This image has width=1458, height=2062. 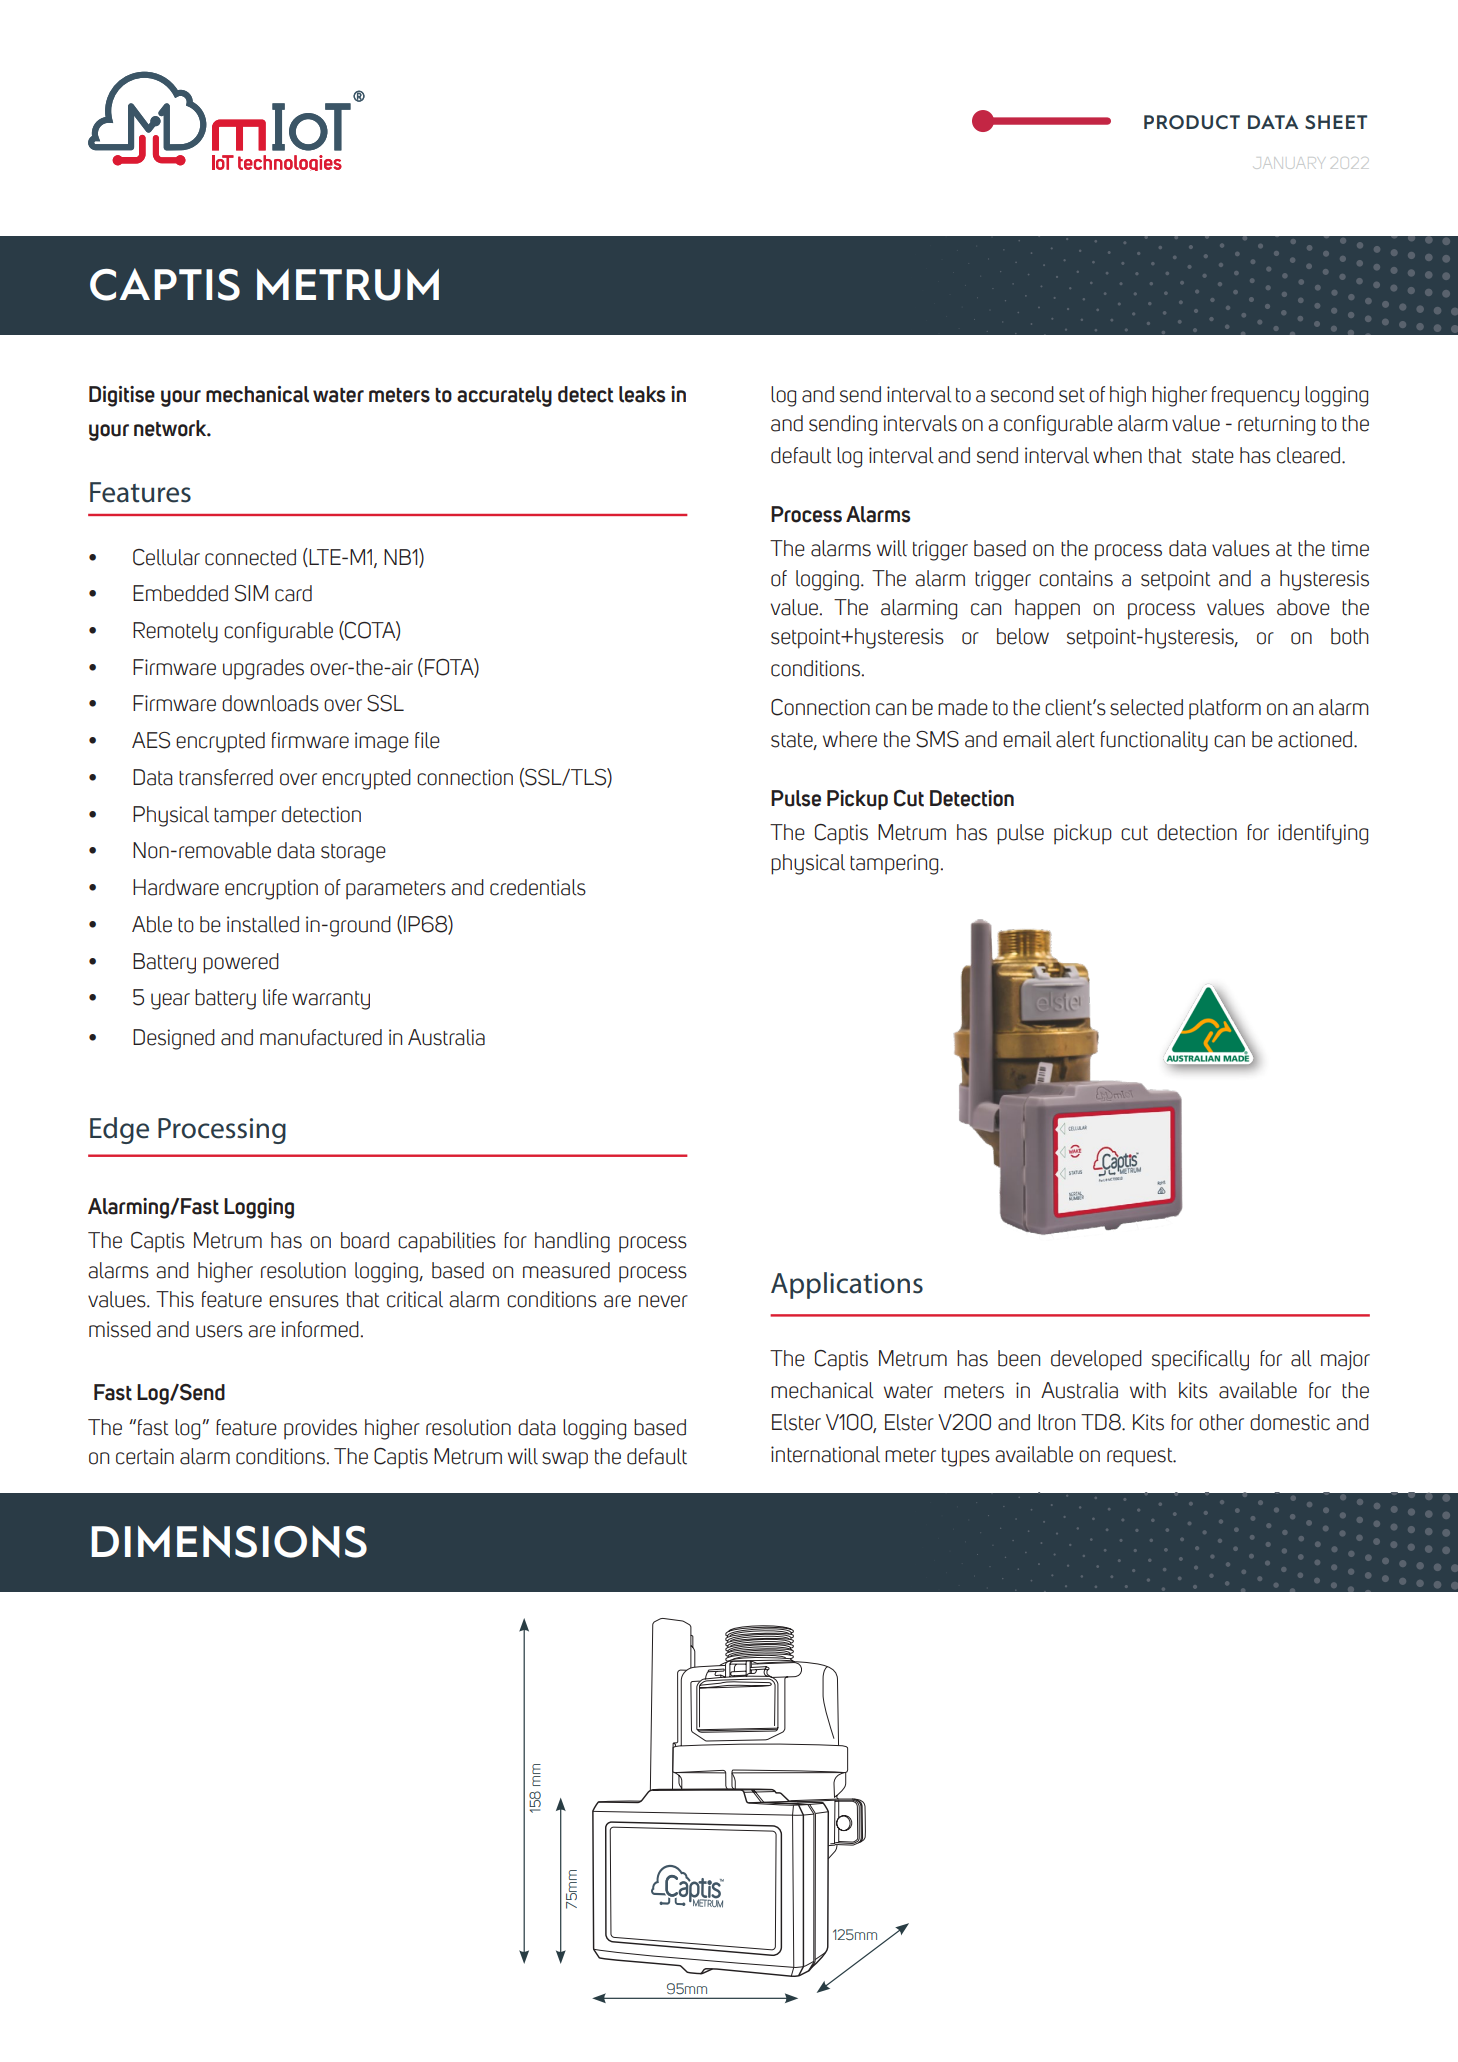 I want to click on accurately, so click(x=504, y=396).
